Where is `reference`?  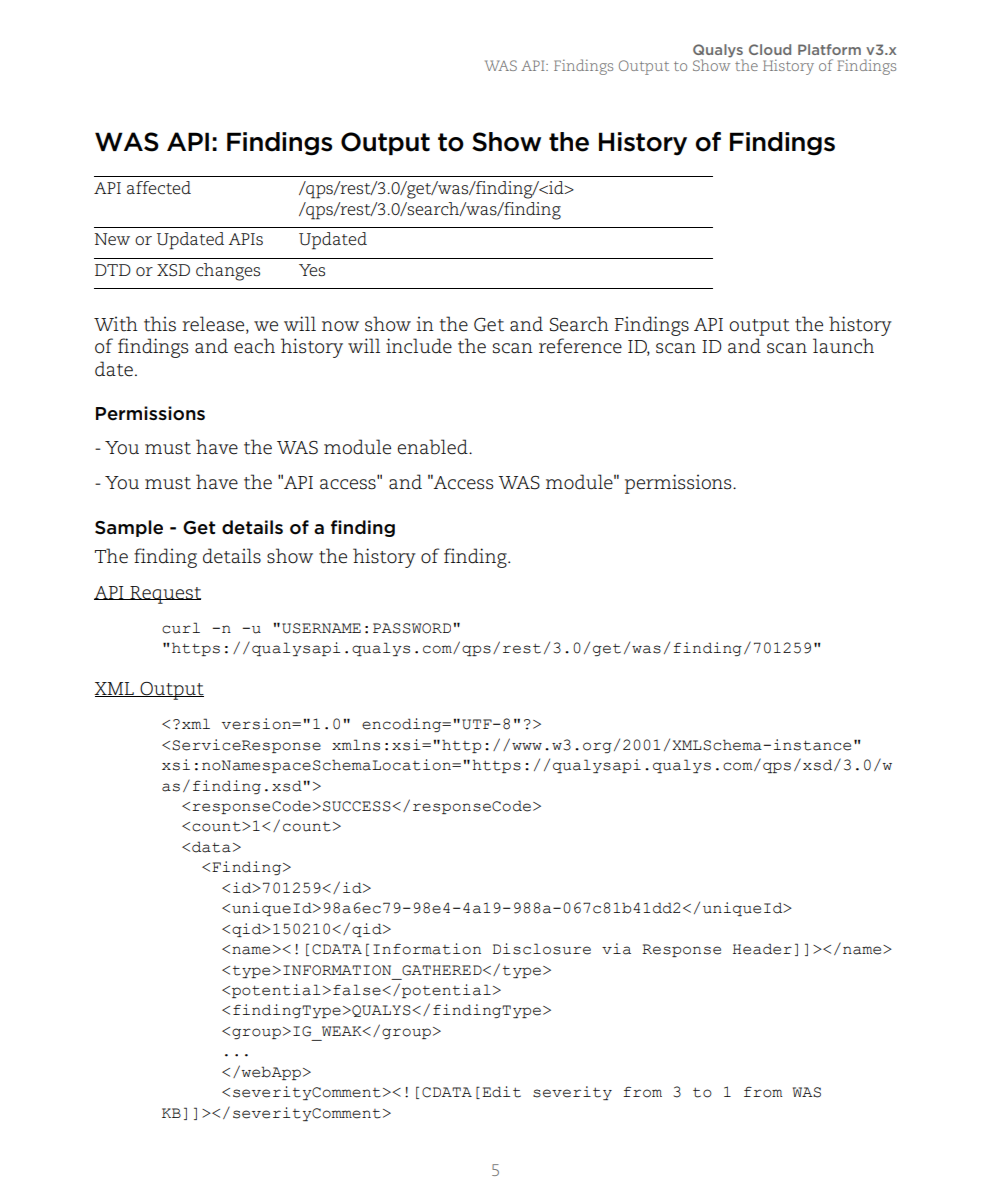
reference is located at coordinates (580, 346).
